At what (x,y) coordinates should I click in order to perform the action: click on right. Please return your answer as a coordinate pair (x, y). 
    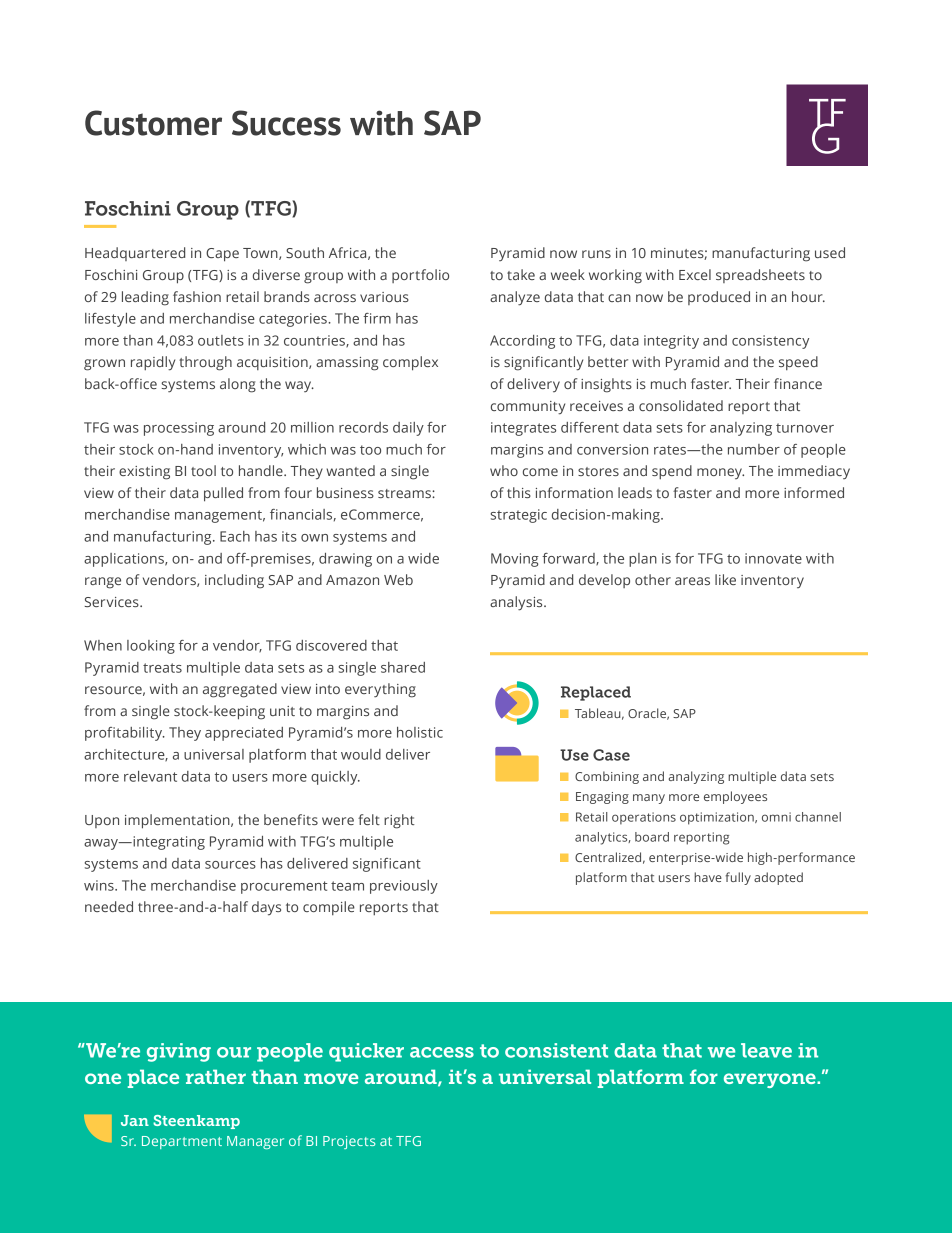
    Looking at the image, I should click on (399, 821).
